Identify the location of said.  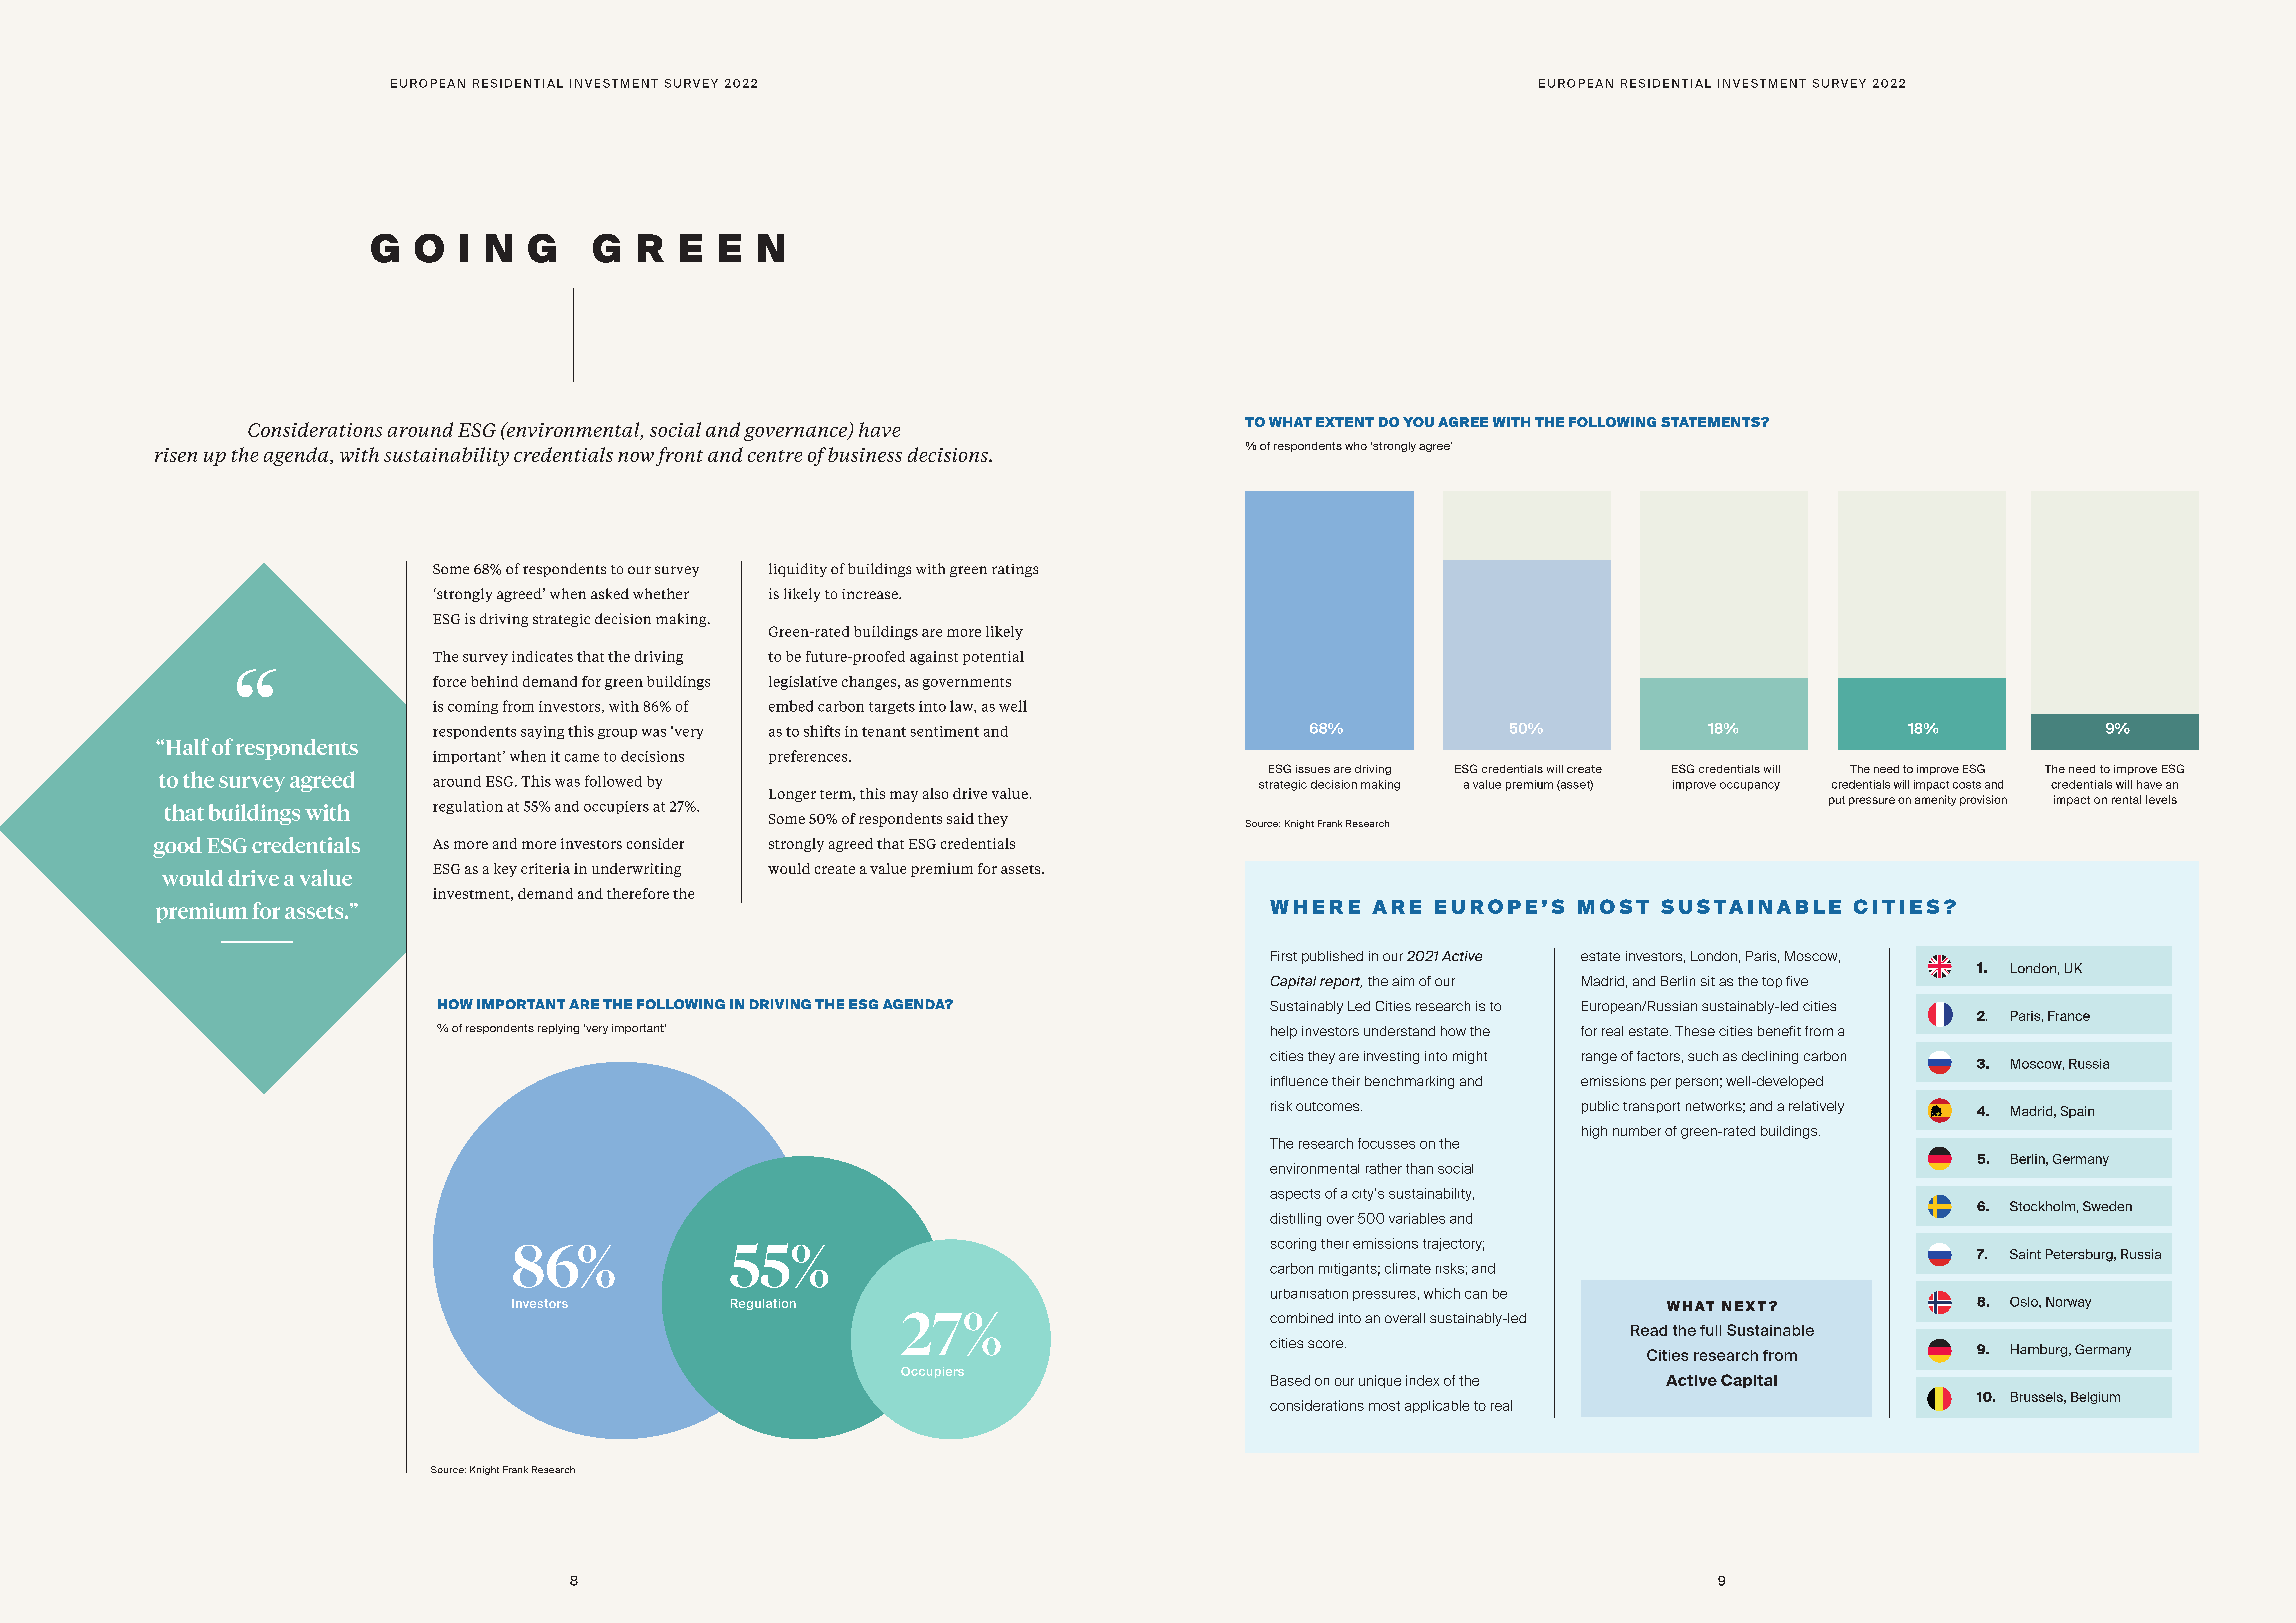
(960, 818).
